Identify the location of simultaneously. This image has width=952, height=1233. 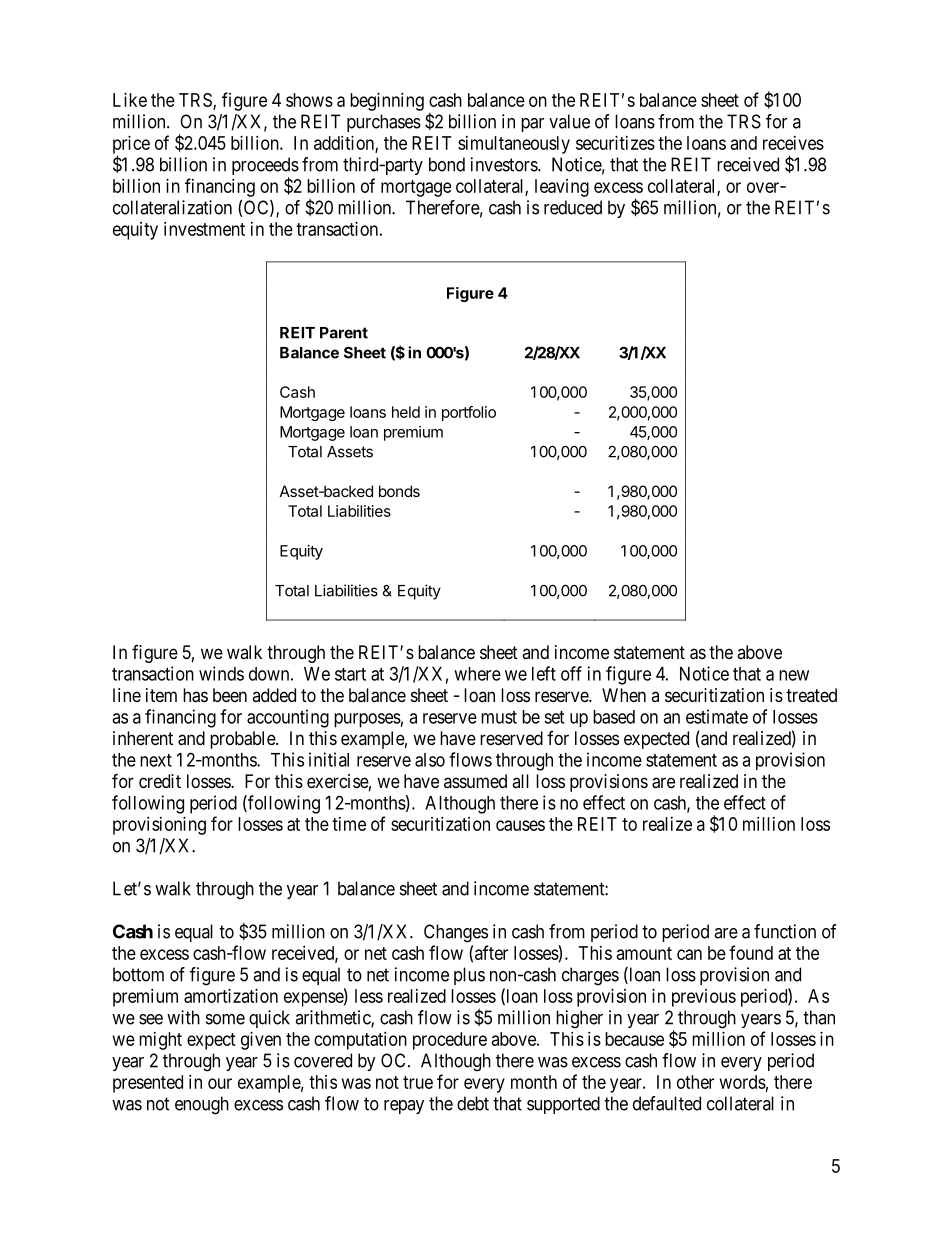
(514, 145).
